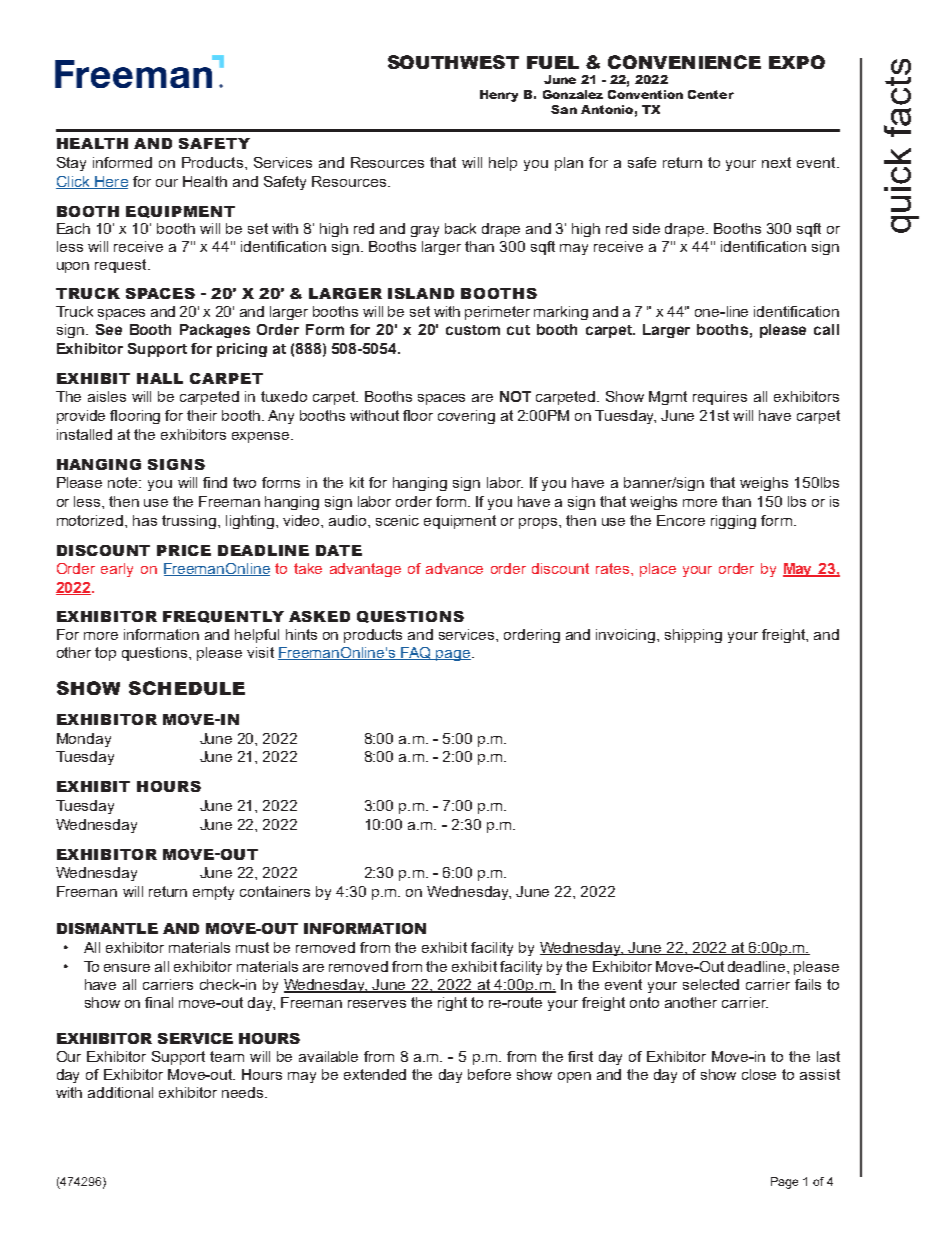 This image has height=1233, width=952. Describe the element at coordinates (759, 1074) in the image. I see `close` at that location.
